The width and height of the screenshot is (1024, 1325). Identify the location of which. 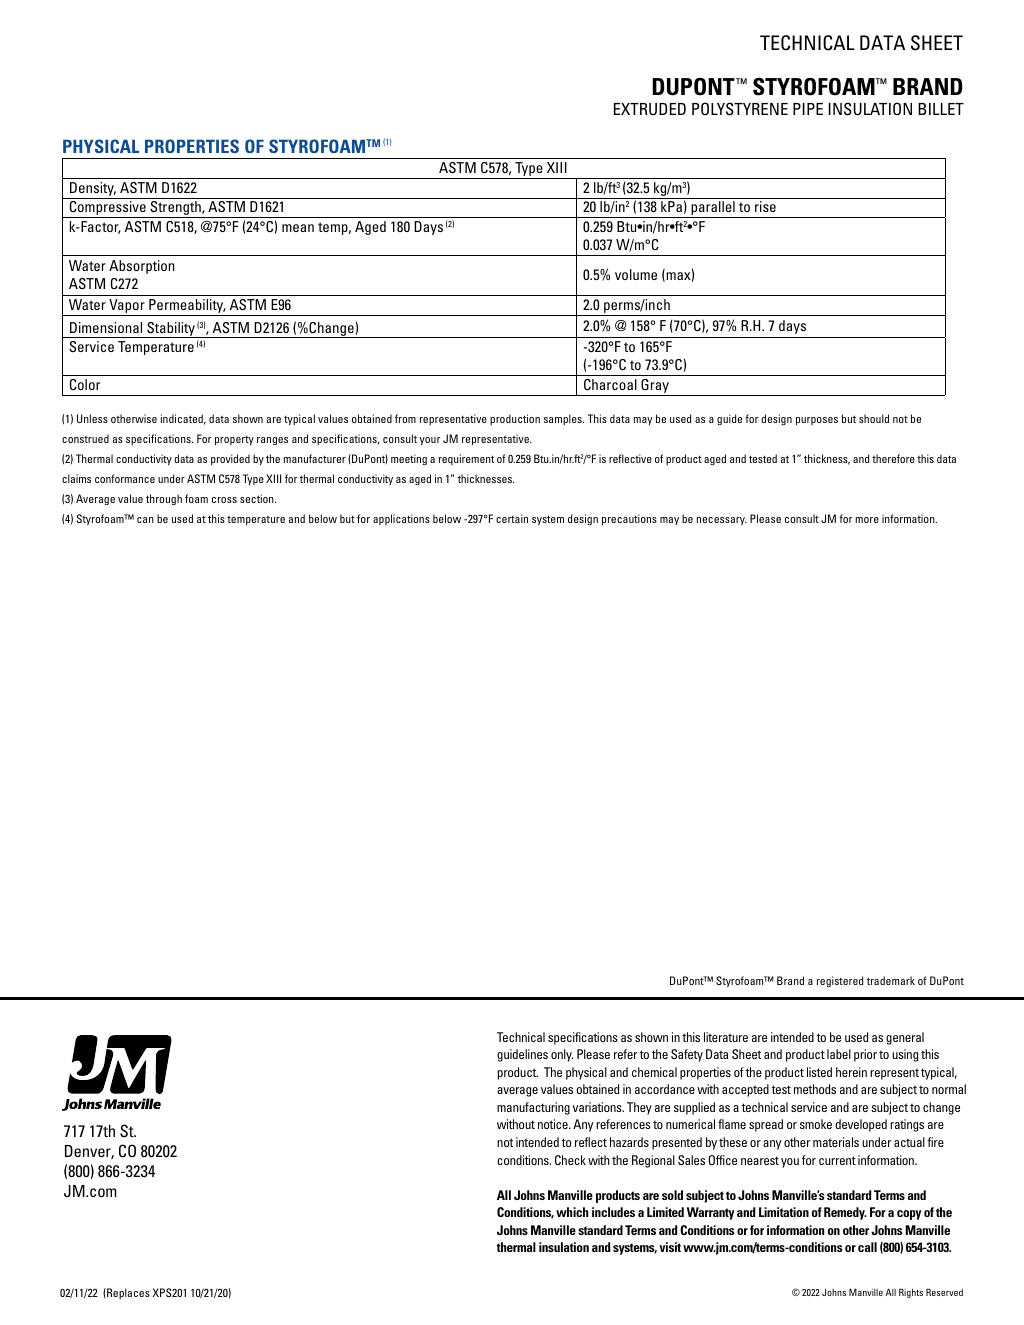
(572, 1212).
